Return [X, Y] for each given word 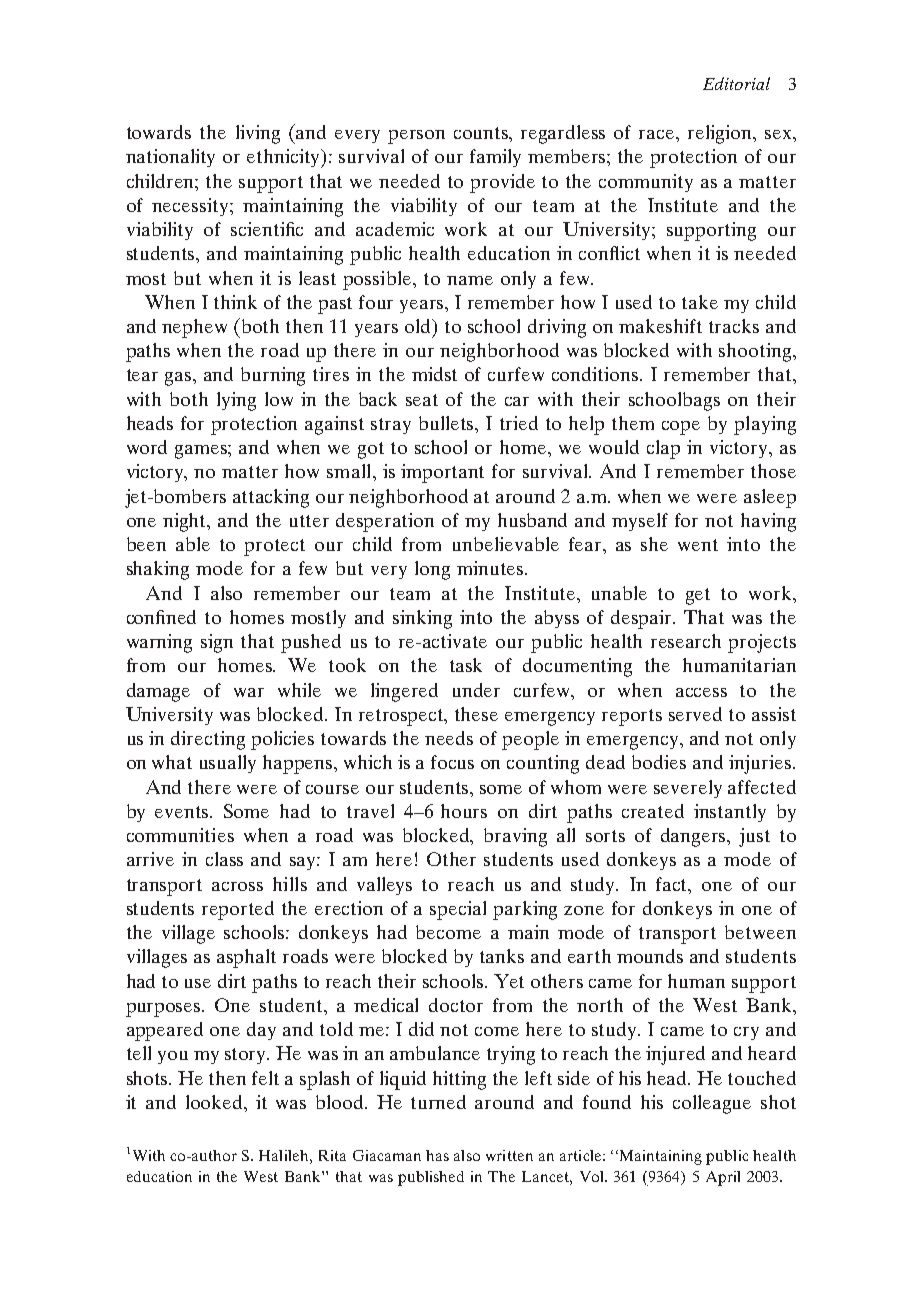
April [723, 1178]
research [686, 641]
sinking [422, 619]
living [258, 134]
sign [217, 643]
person [416, 137]
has [437, 1155]
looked [216, 1102]
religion [721, 134]
